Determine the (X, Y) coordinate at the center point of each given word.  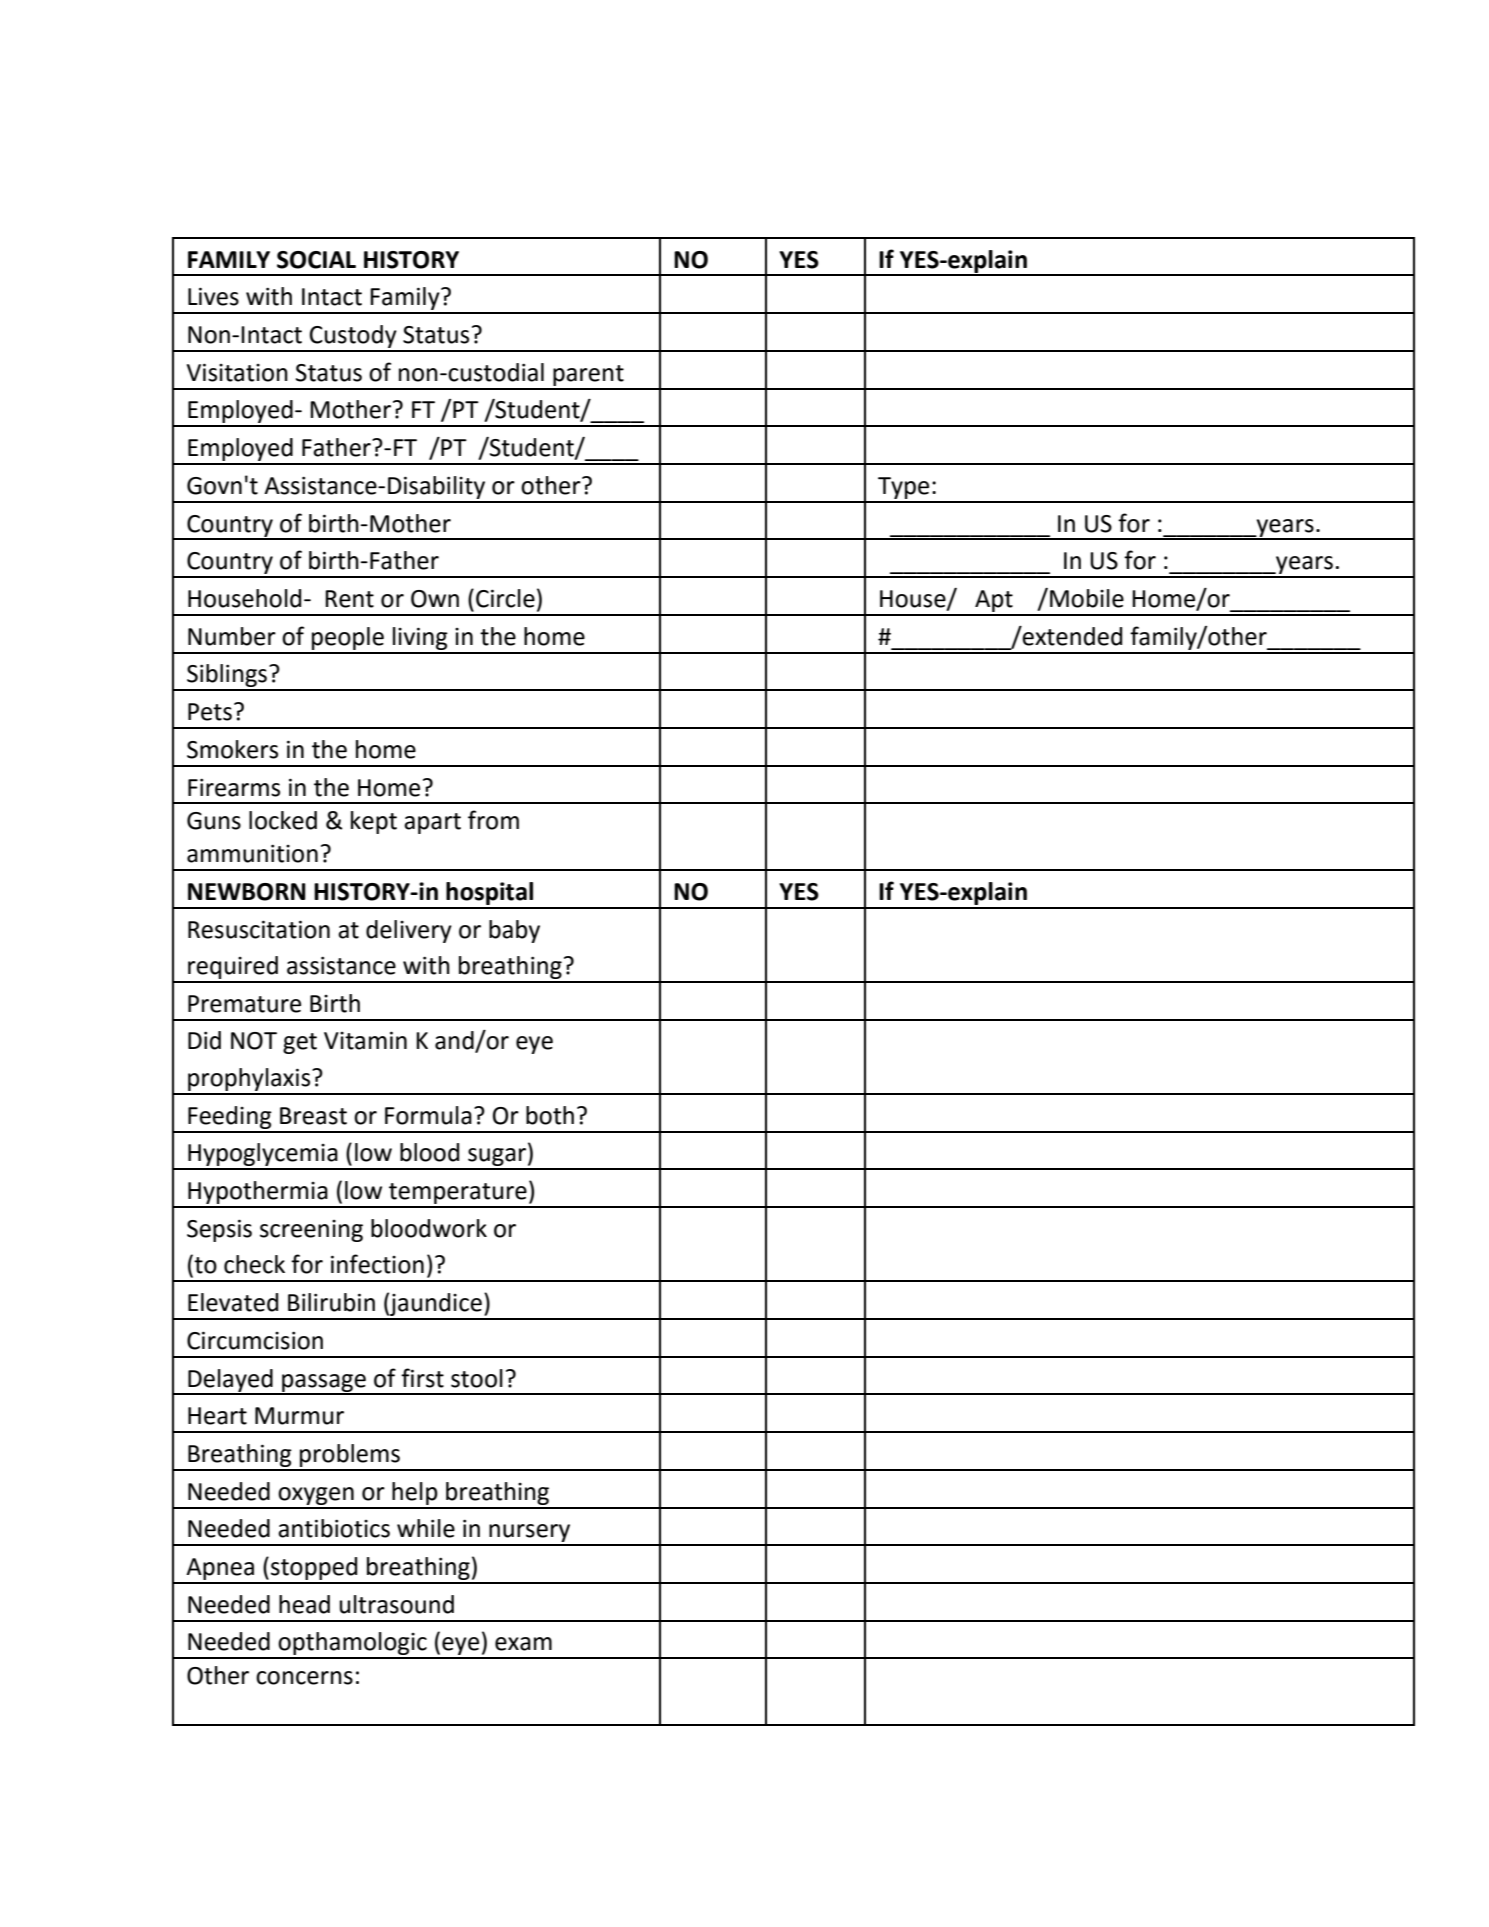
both (550, 1115)
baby (514, 931)
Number (232, 636)
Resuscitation (259, 929)
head (304, 1604)
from (493, 820)
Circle (505, 598)
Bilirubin (331, 1302)
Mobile (1087, 598)
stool (477, 1378)
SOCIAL (316, 260)
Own (435, 599)
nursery (530, 1534)
